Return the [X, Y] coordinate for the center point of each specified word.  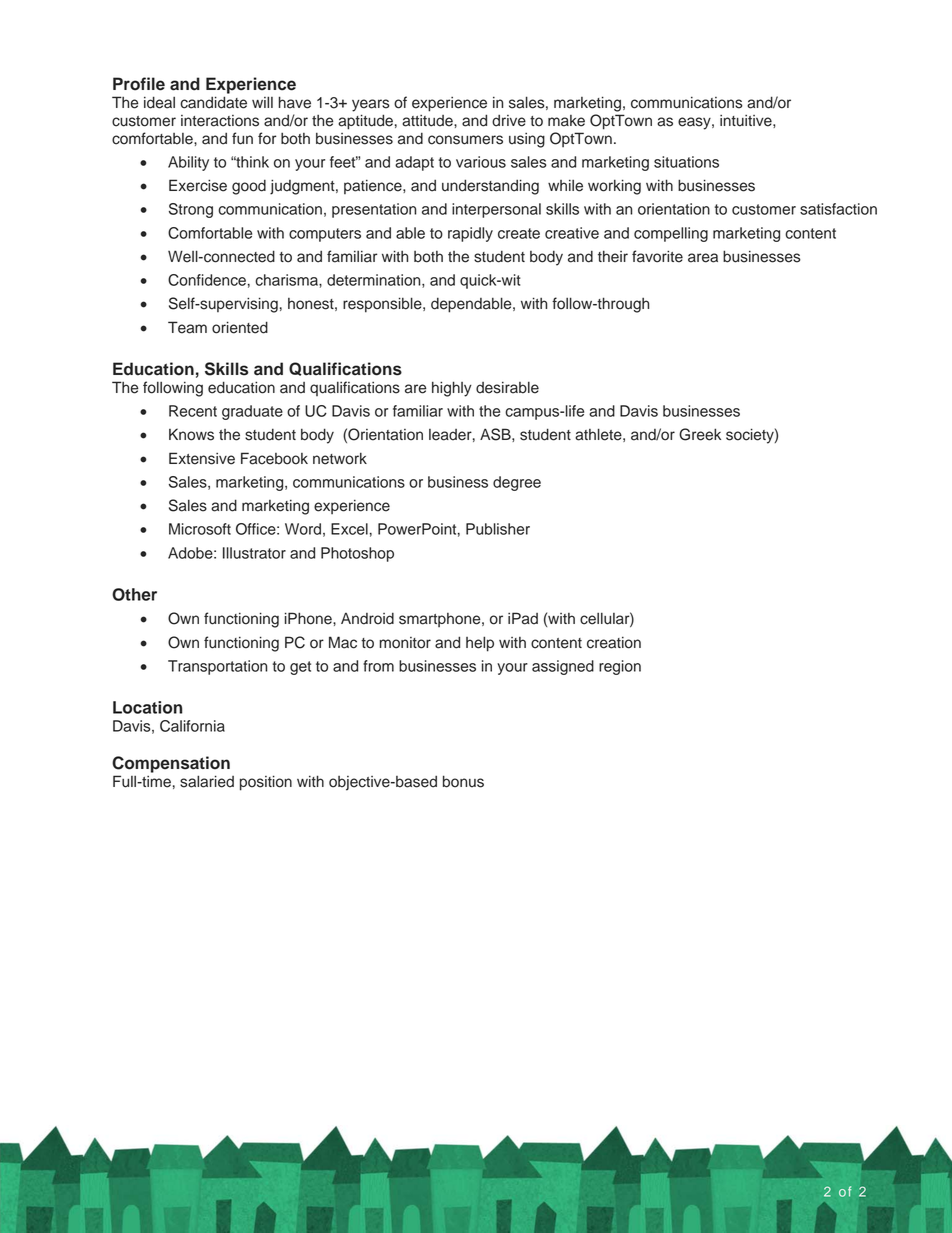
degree [517, 483]
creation [614, 642]
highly [452, 389]
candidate [213, 102]
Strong [191, 210]
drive [509, 120]
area [703, 258]
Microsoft [200, 529]
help [480, 644]
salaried [207, 781]
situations [686, 162]
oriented [240, 327]
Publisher [498, 529]
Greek [700, 434]
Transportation [217, 667]
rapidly [470, 234]
